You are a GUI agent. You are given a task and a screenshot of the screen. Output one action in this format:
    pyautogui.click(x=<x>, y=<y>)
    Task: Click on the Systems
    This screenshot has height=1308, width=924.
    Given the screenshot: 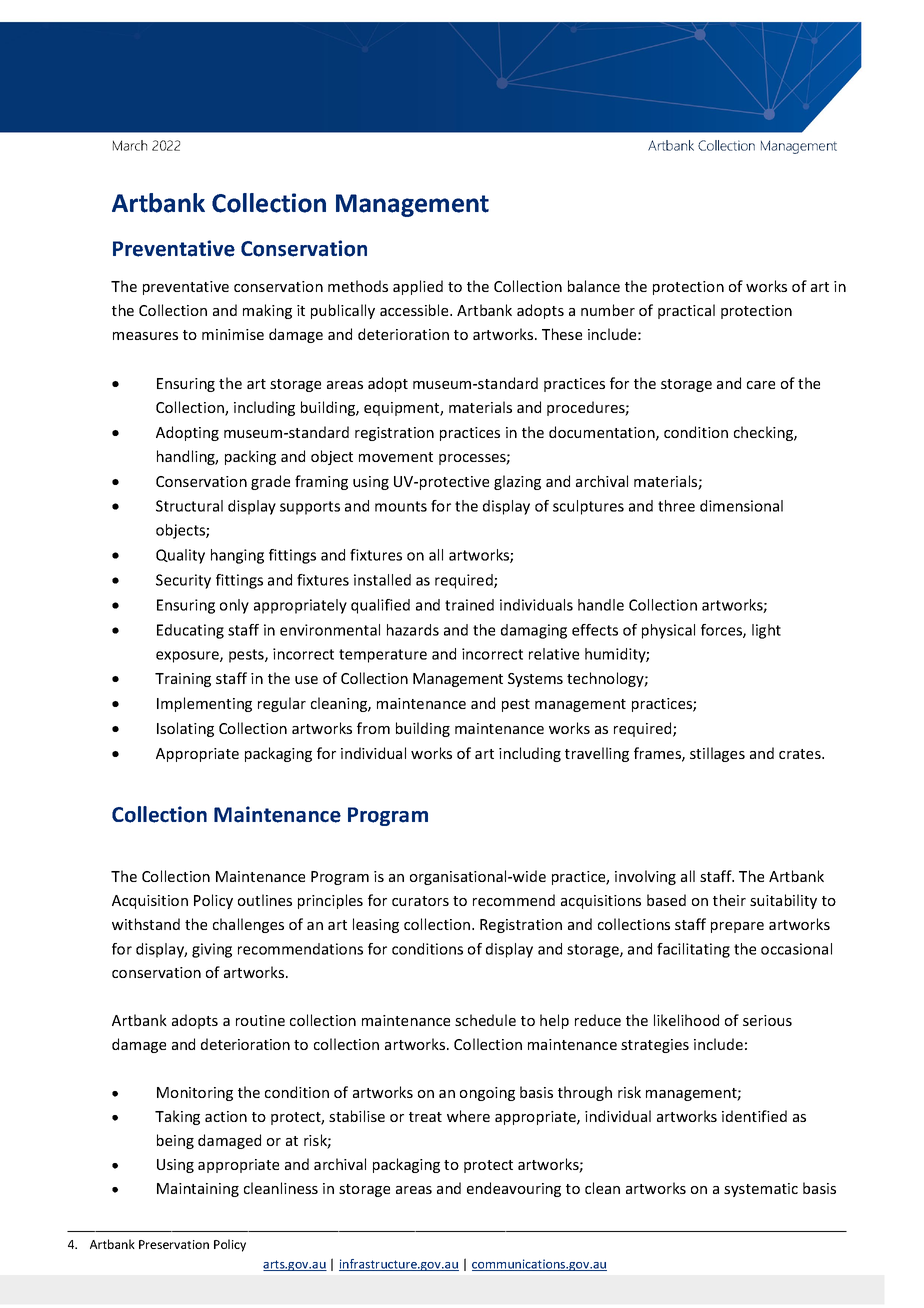 What is the action you would take?
    pyautogui.click(x=535, y=680)
